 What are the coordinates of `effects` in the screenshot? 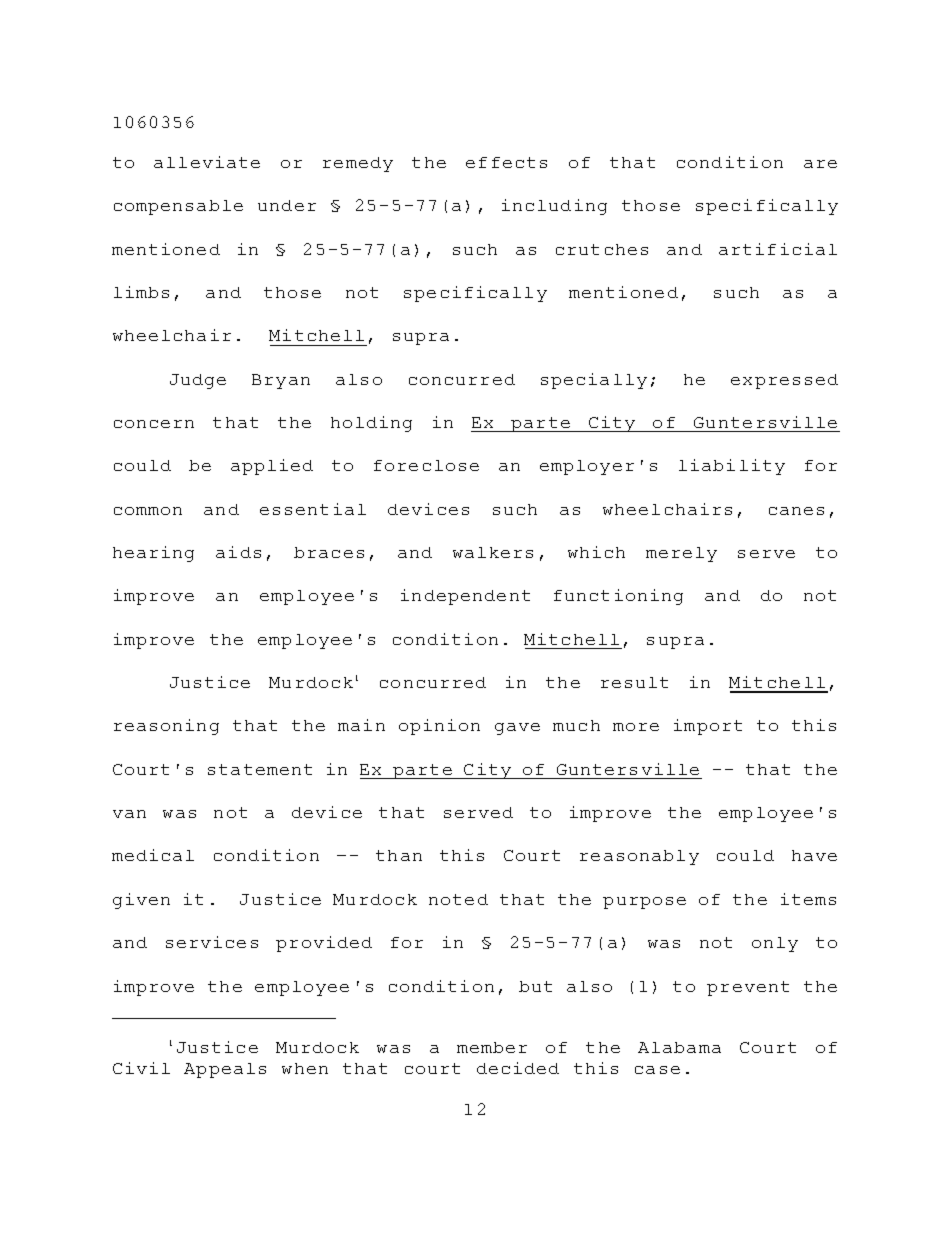 It's located at (506, 162).
